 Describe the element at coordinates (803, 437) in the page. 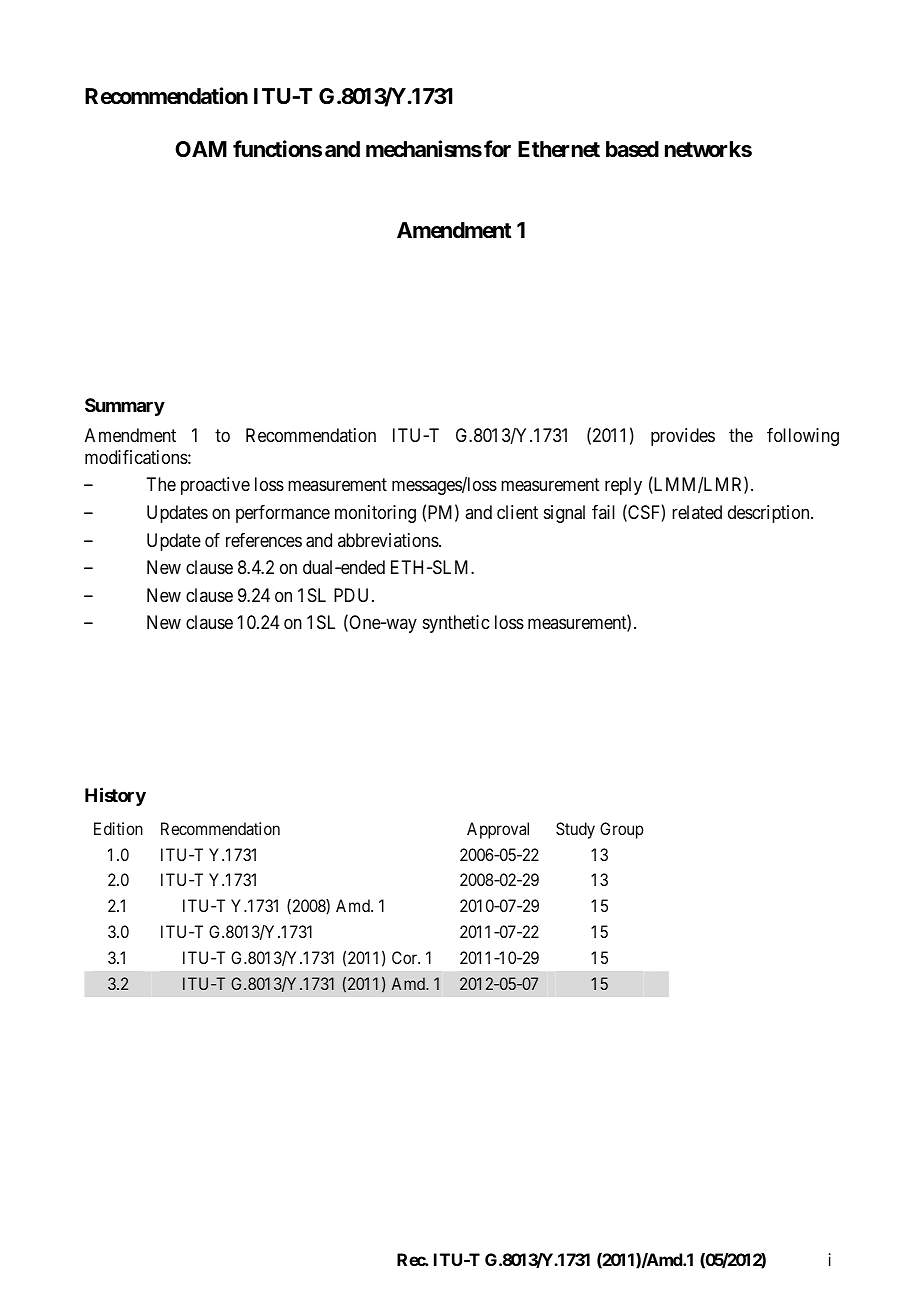

I see `following` at that location.
